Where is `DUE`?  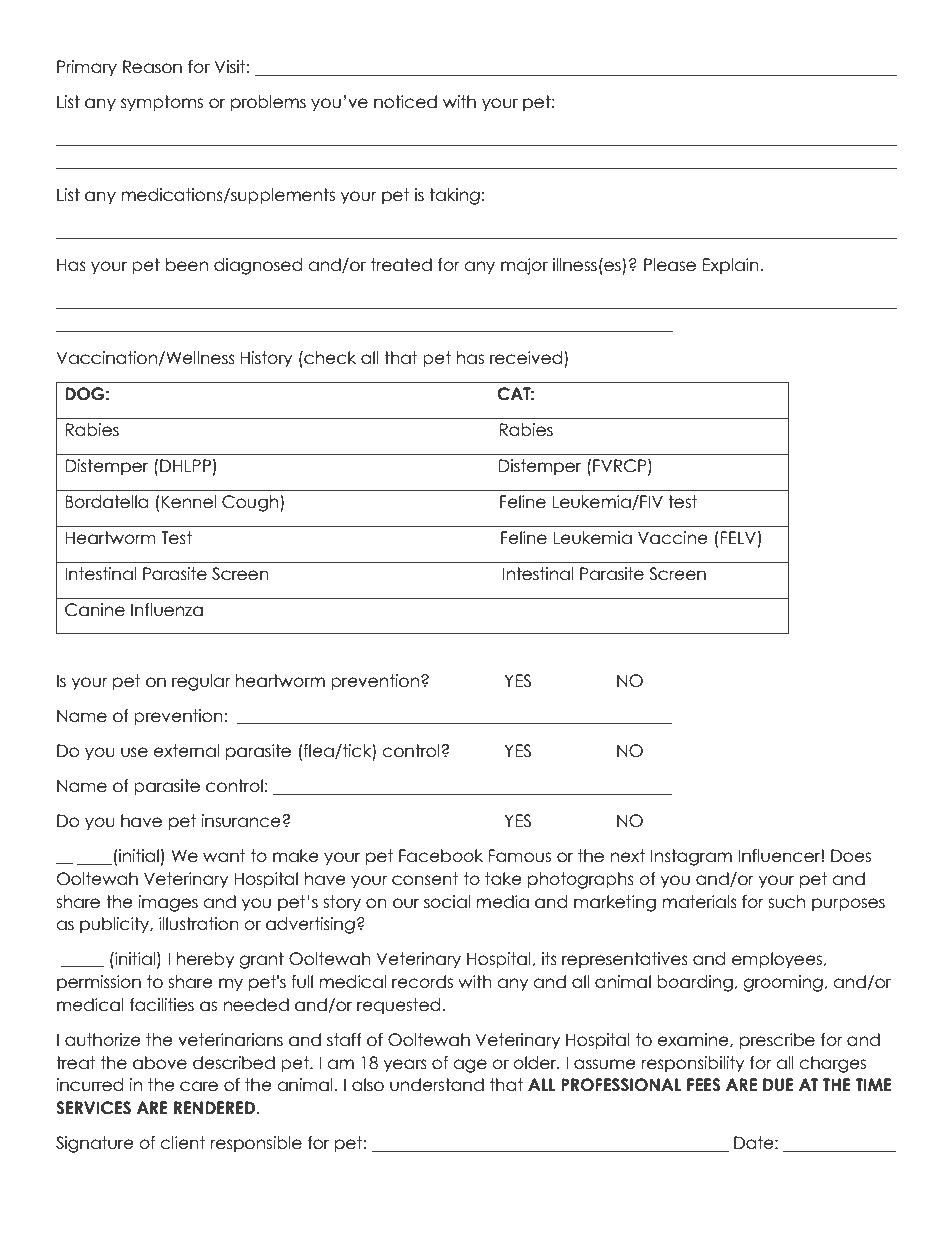
DUE is located at coordinates (778, 1085).
